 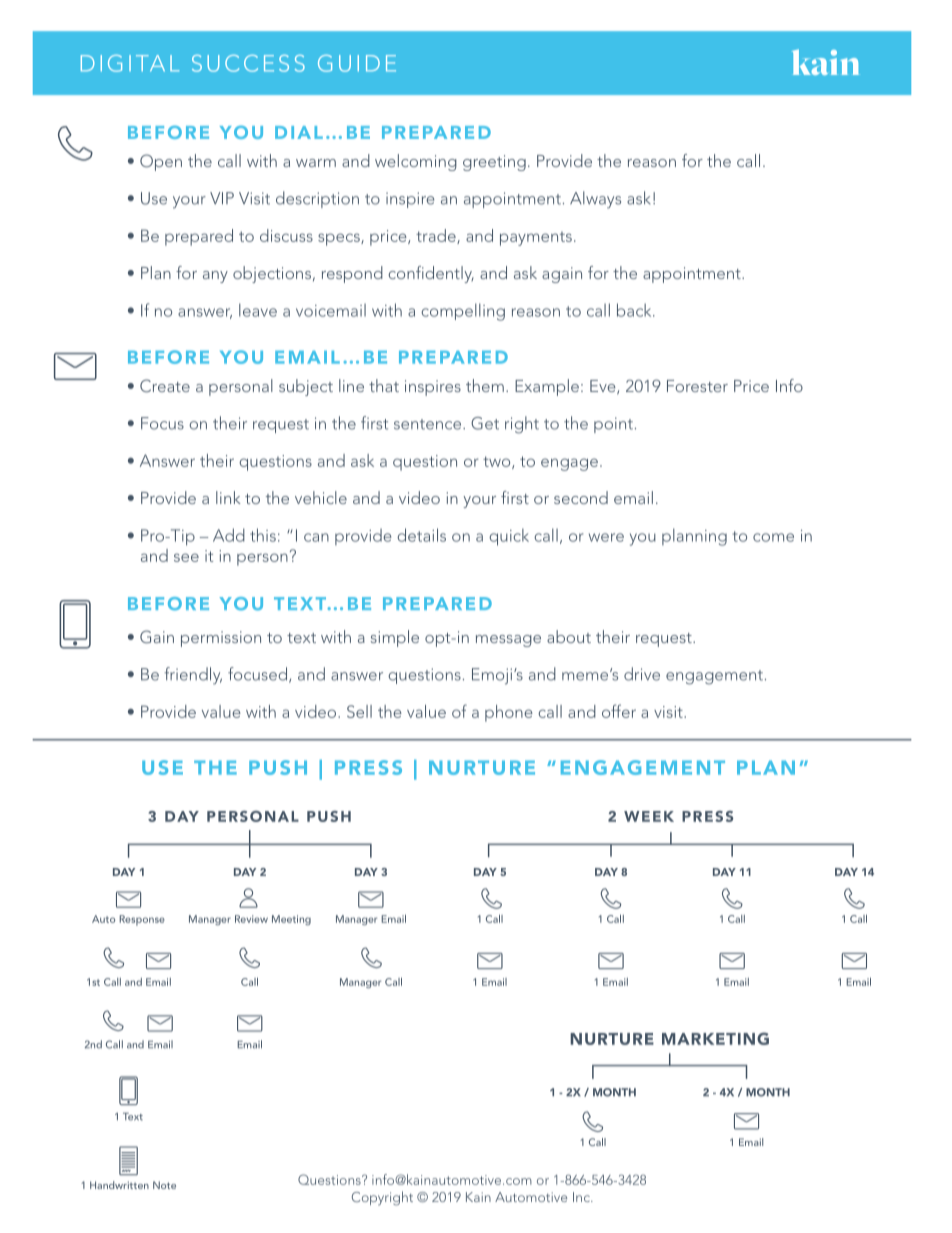 What do you see at coordinates (595, 200) in the screenshot?
I see `Always` at bounding box center [595, 200].
